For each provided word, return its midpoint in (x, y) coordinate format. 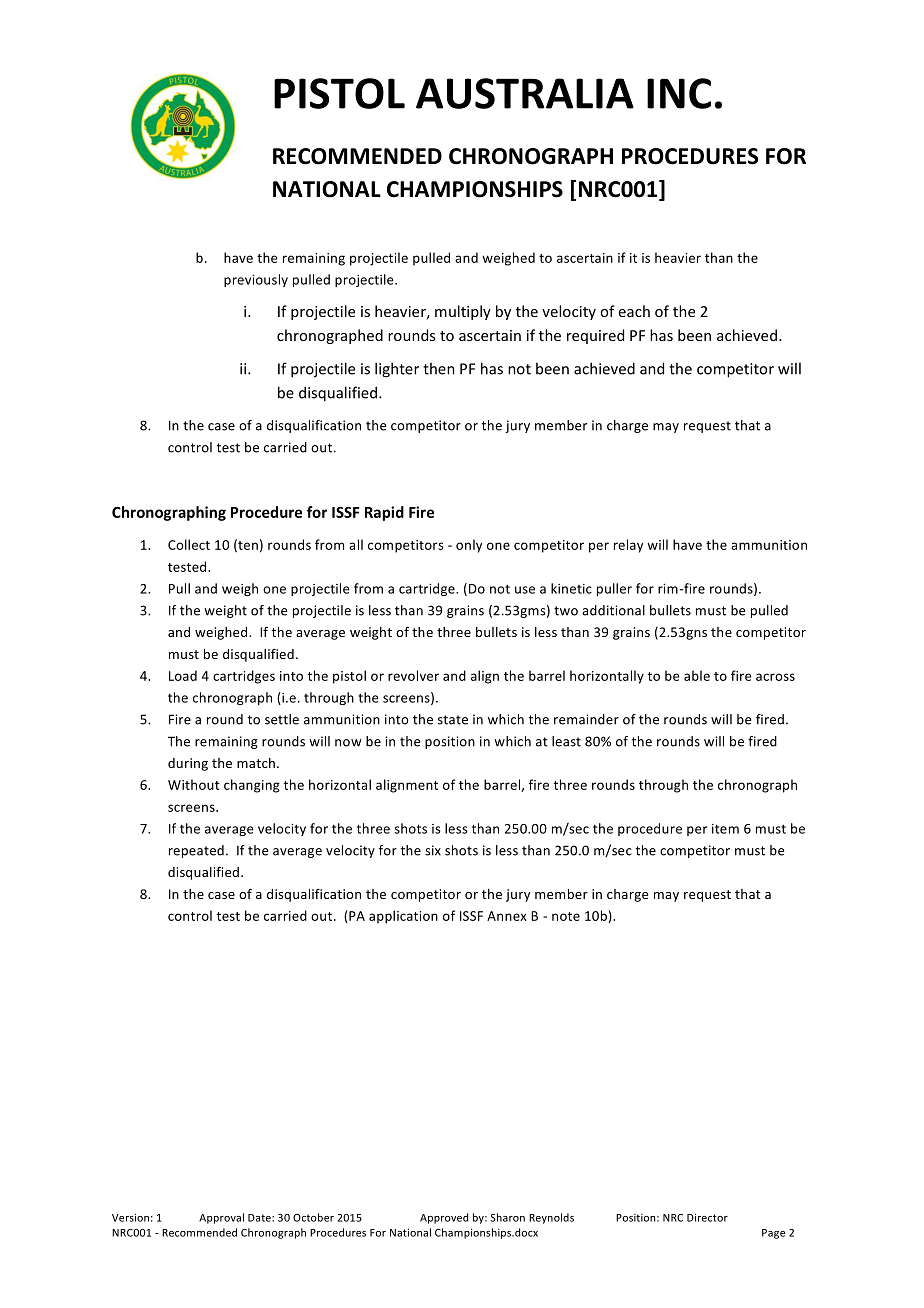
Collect (189, 544)
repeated (196, 851)
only (469, 546)
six (433, 850)
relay (628, 546)
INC (679, 93)
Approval (221, 1218)
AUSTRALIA (525, 93)
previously (256, 280)
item (725, 829)
